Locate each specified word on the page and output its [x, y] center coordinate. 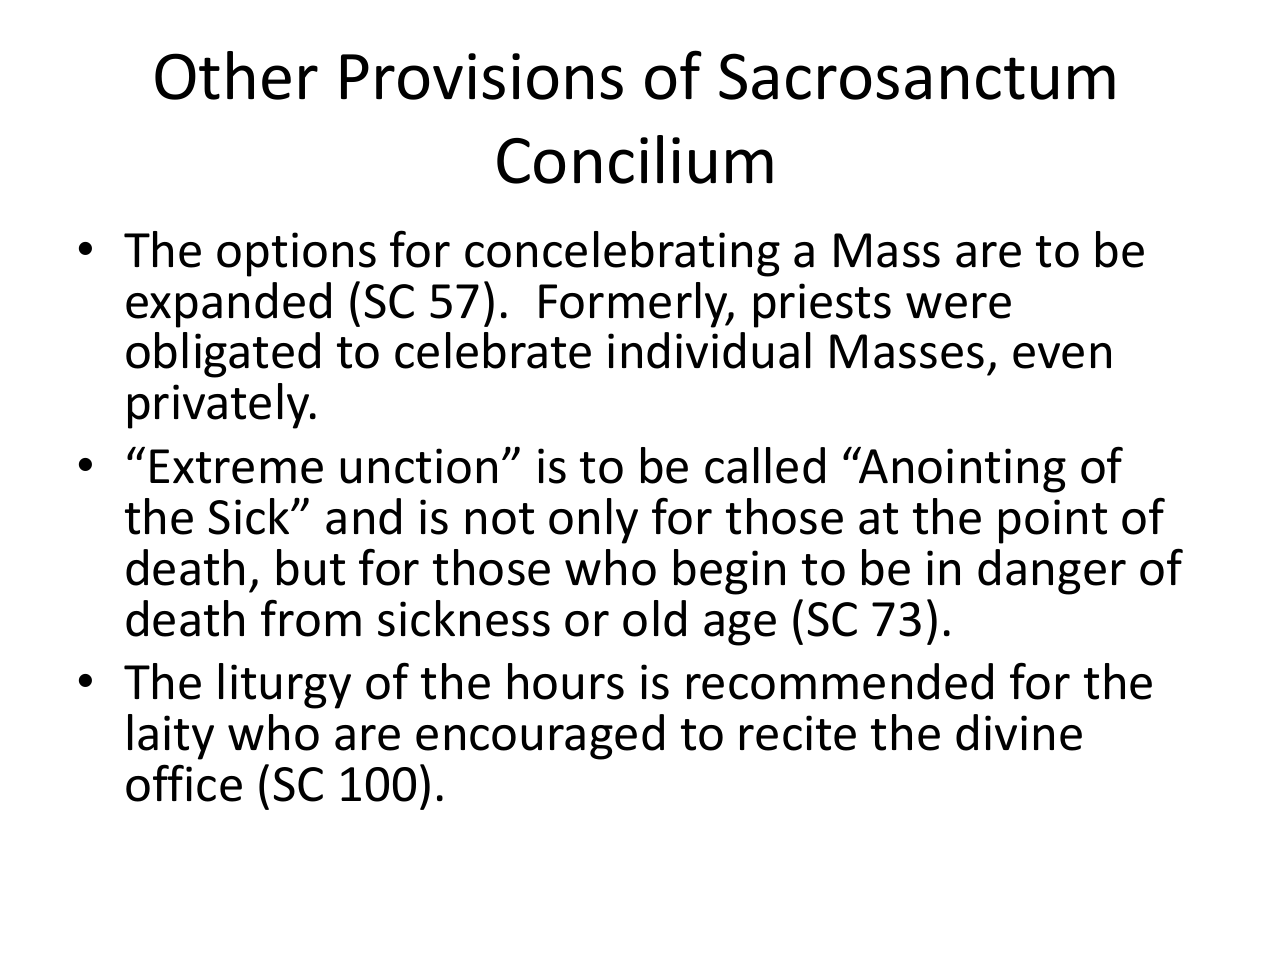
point [1053, 521]
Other [236, 75]
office [184, 783]
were [958, 306]
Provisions [482, 76]
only [593, 521]
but [311, 567]
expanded [228, 305]
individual [709, 350]
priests [822, 305]
